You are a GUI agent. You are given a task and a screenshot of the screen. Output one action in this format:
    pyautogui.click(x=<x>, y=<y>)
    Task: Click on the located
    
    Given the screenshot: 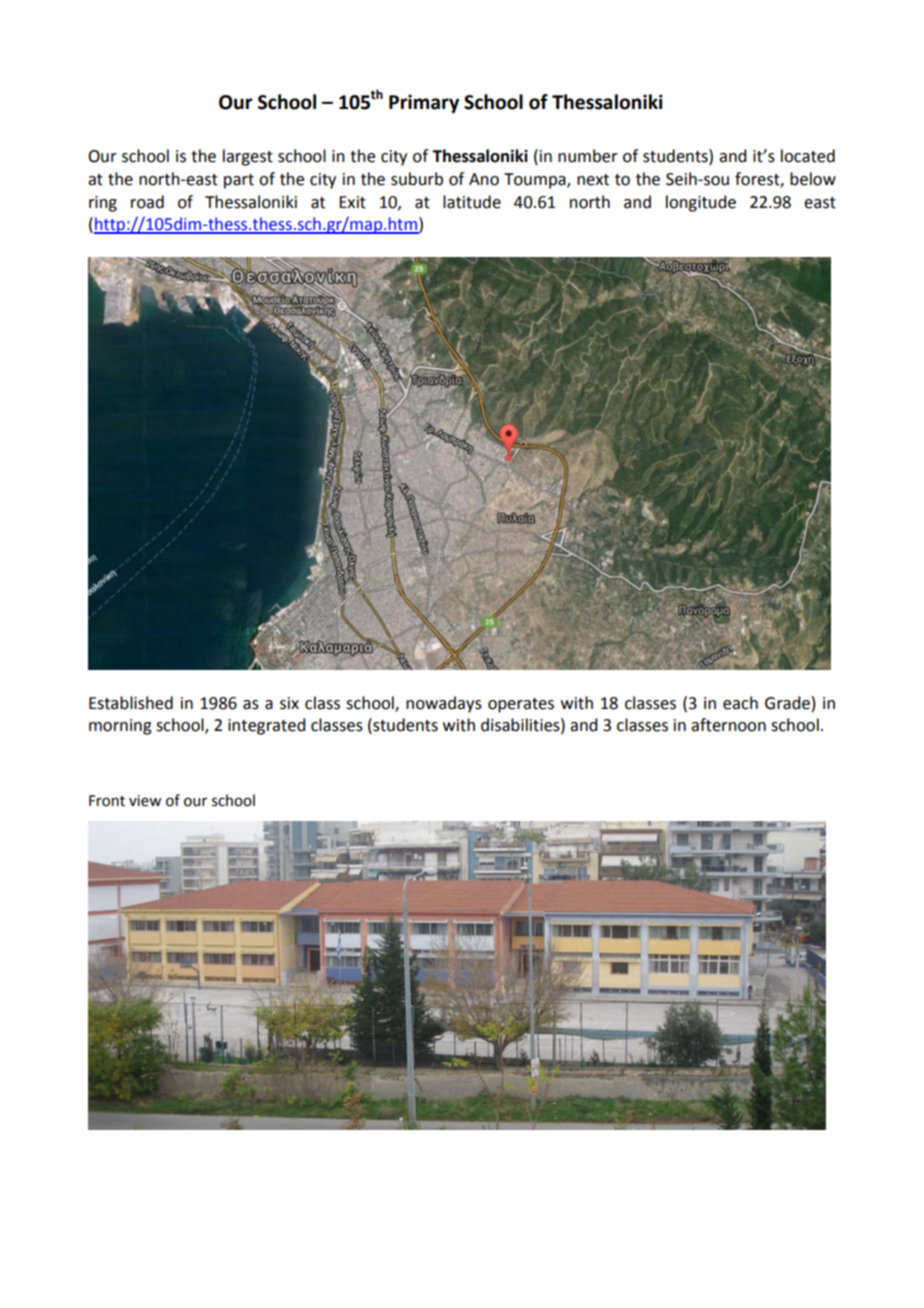 What is the action you would take?
    pyautogui.click(x=808, y=156)
